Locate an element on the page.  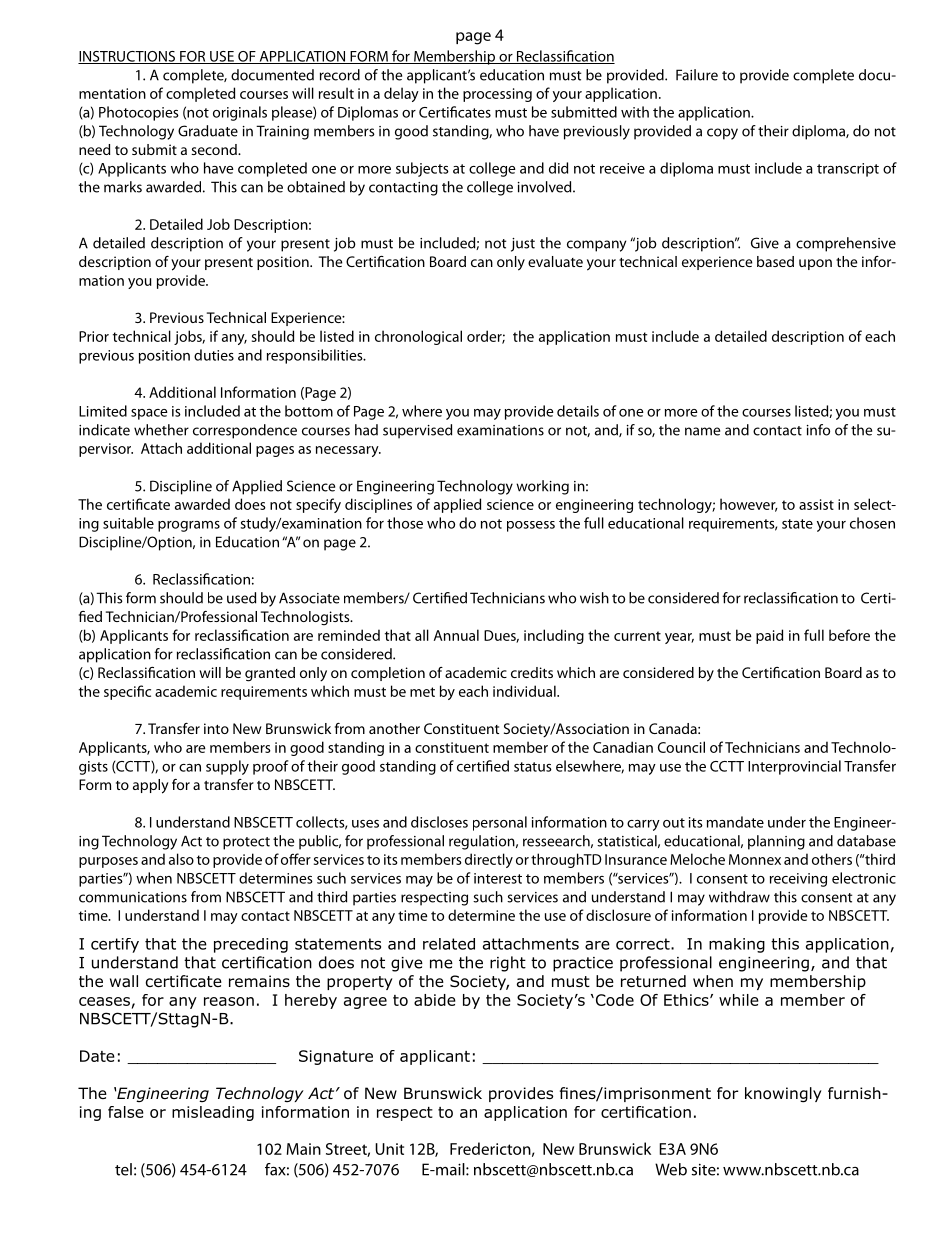
apply is located at coordinates (151, 786).
